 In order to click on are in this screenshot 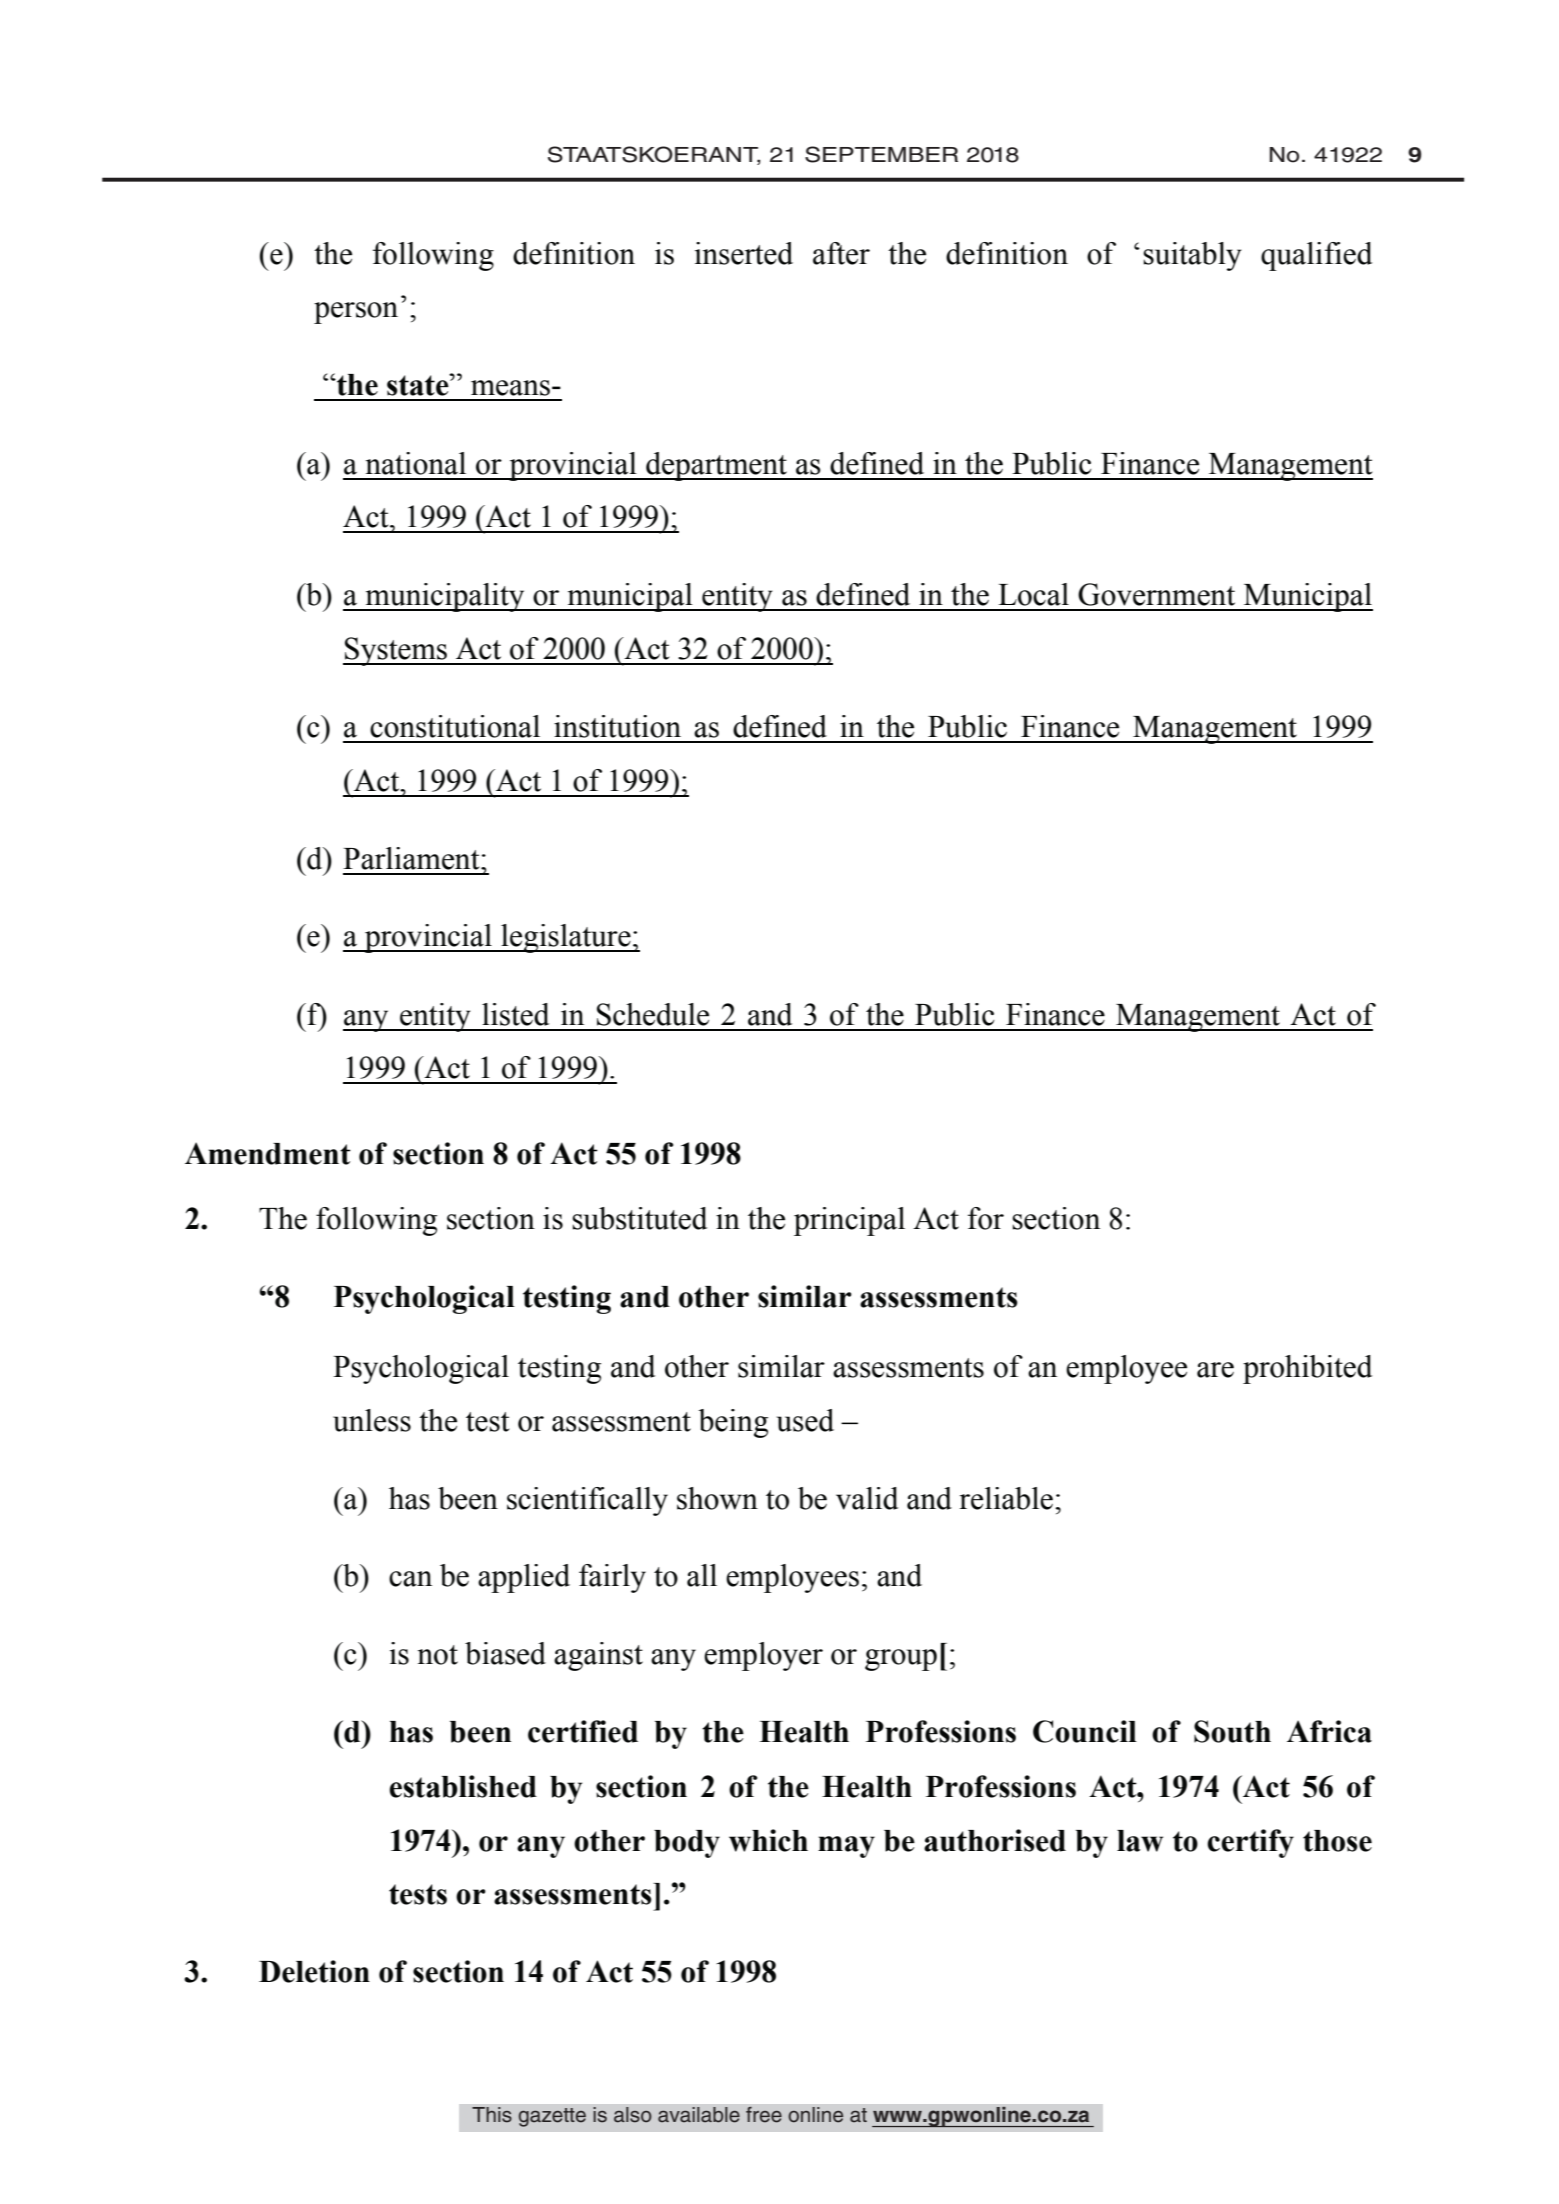, I will do `click(1215, 1370)`.
